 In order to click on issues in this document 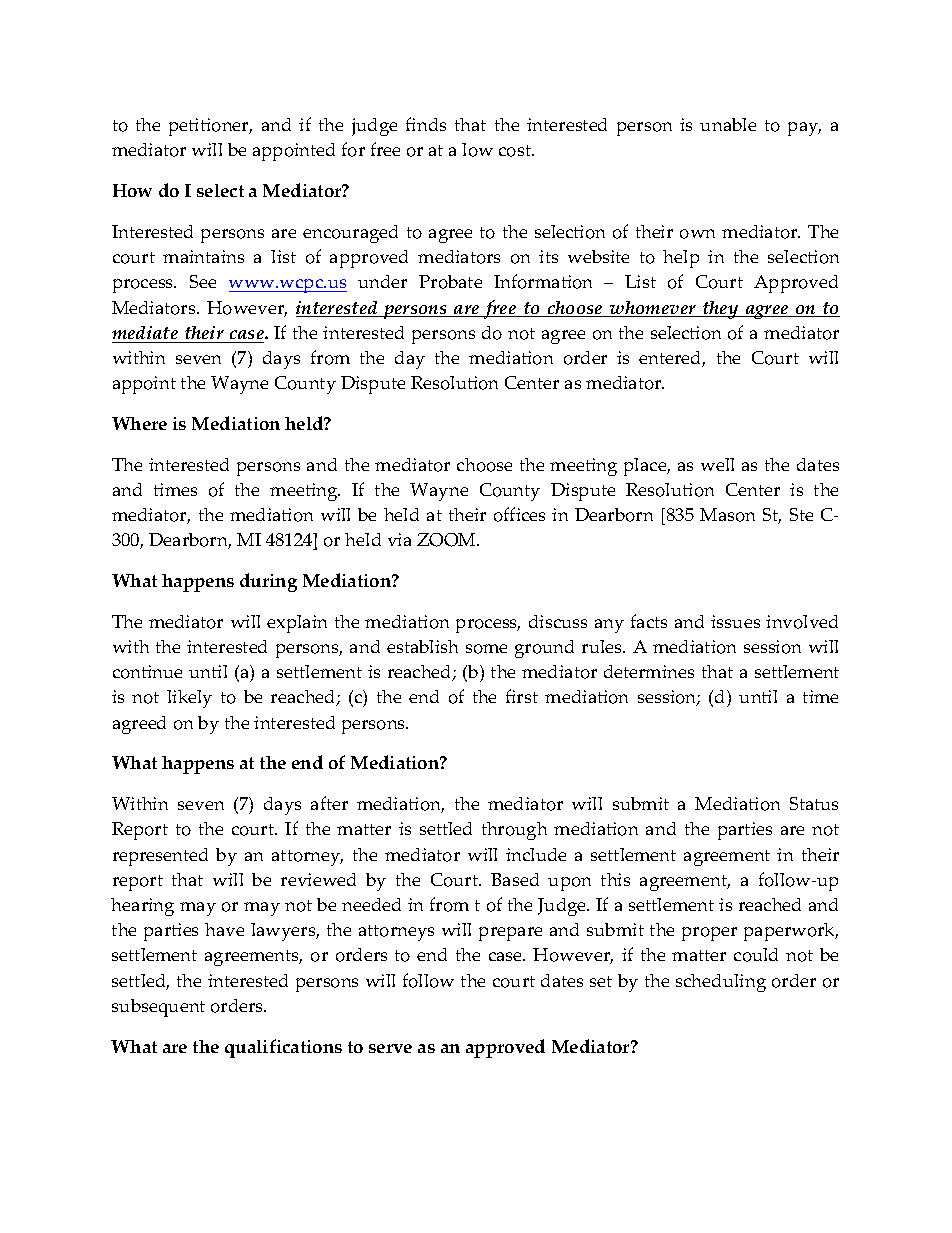, I will do `click(735, 621)`.
